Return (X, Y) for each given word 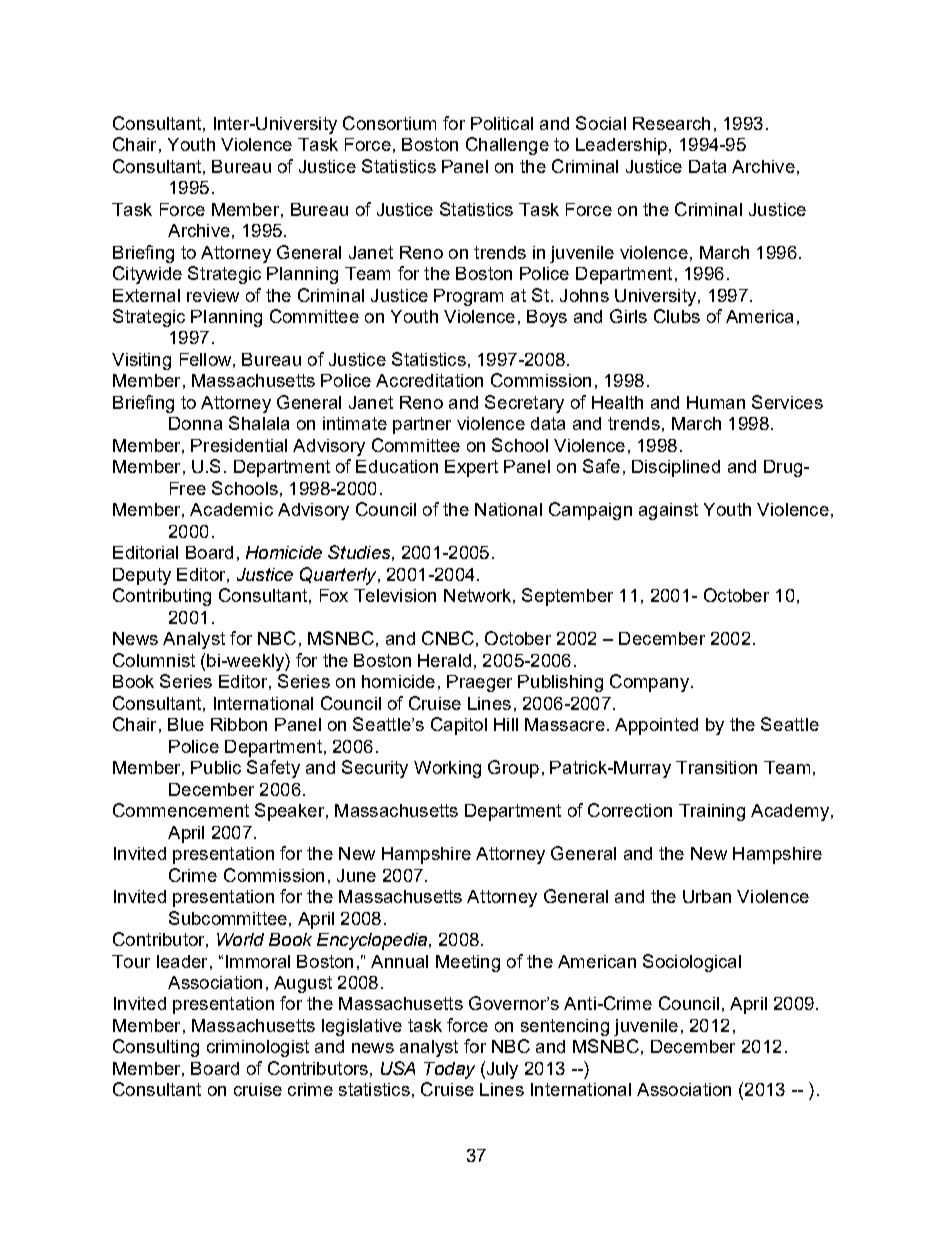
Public (216, 767)
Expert (471, 468)
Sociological (692, 963)
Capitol (459, 726)
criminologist (258, 1048)
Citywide (147, 275)
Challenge (507, 146)
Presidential (239, 445)
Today (449, 1070)
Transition (716, 767)
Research (671, 123)
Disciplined (676, 468)
